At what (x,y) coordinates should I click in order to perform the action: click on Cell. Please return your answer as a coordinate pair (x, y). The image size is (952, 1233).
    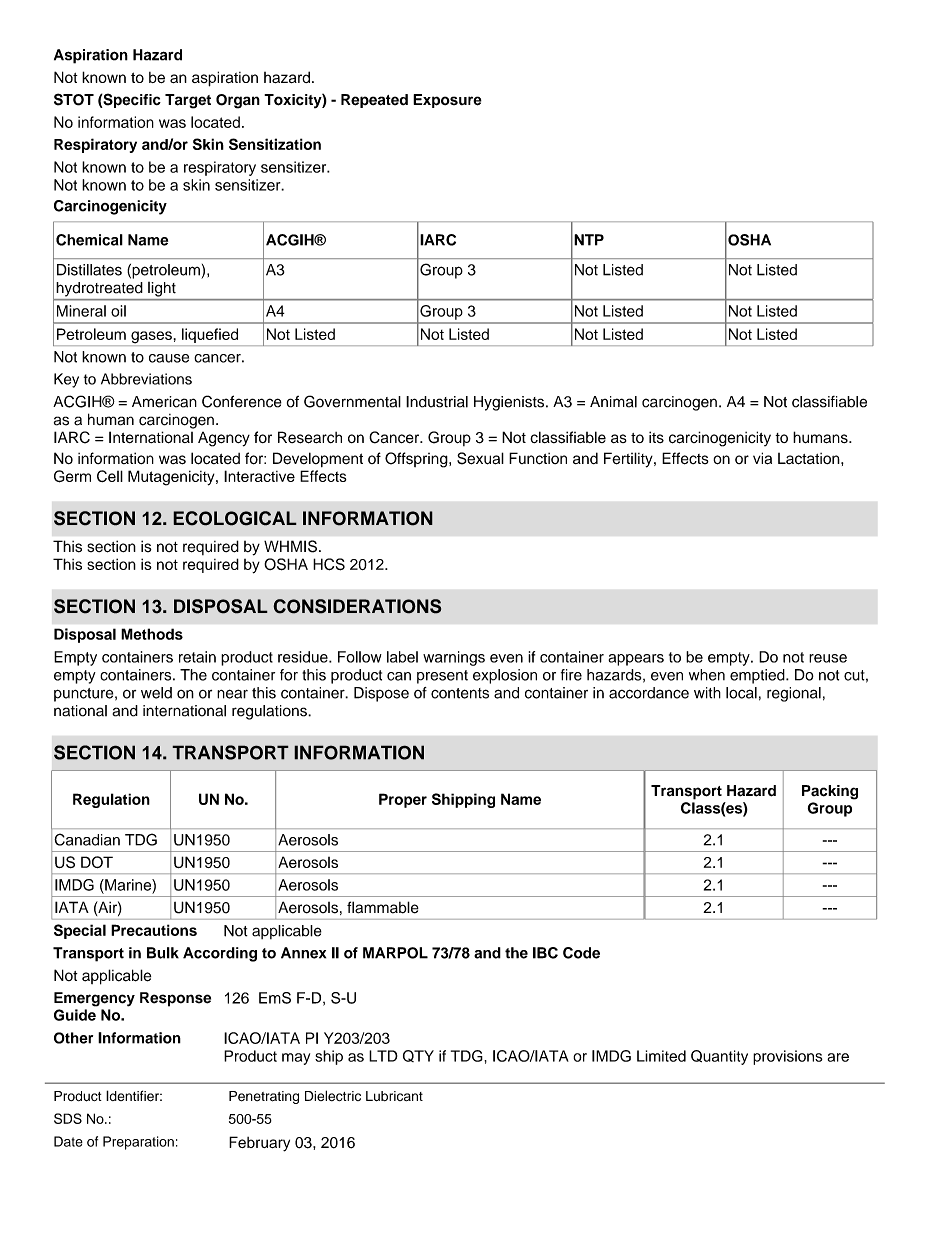
    Looking at the image, I should click on (110, 476).
